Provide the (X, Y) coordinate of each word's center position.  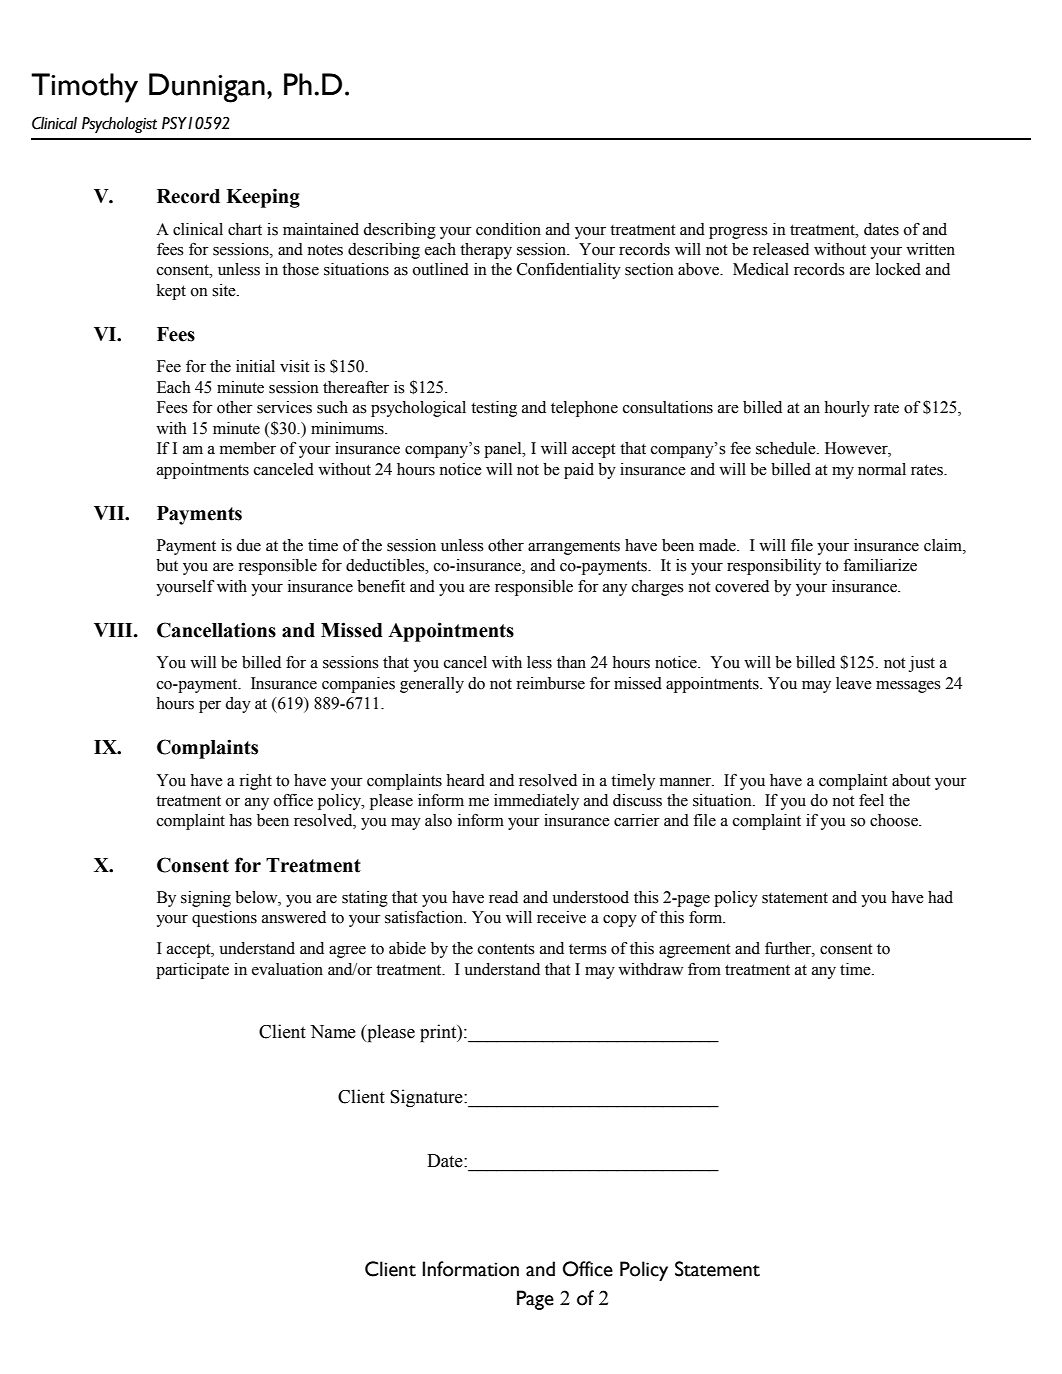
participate (192, 971)
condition (508, 229)
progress (738, 233)
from (704, 969)
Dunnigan (207, 88)
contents (506, 949)
